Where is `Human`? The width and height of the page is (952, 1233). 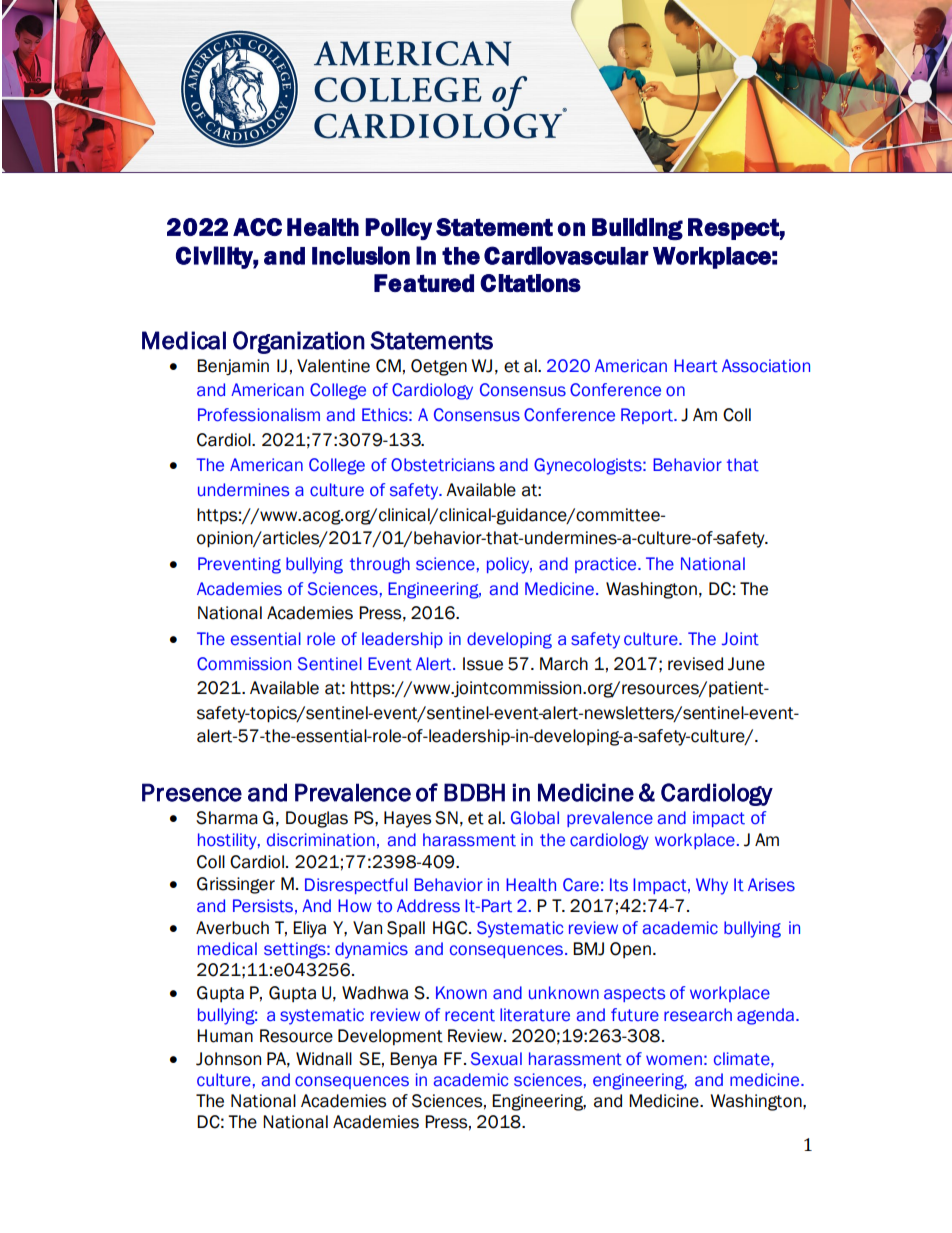 Human is located at coordinates (225, 1036).
